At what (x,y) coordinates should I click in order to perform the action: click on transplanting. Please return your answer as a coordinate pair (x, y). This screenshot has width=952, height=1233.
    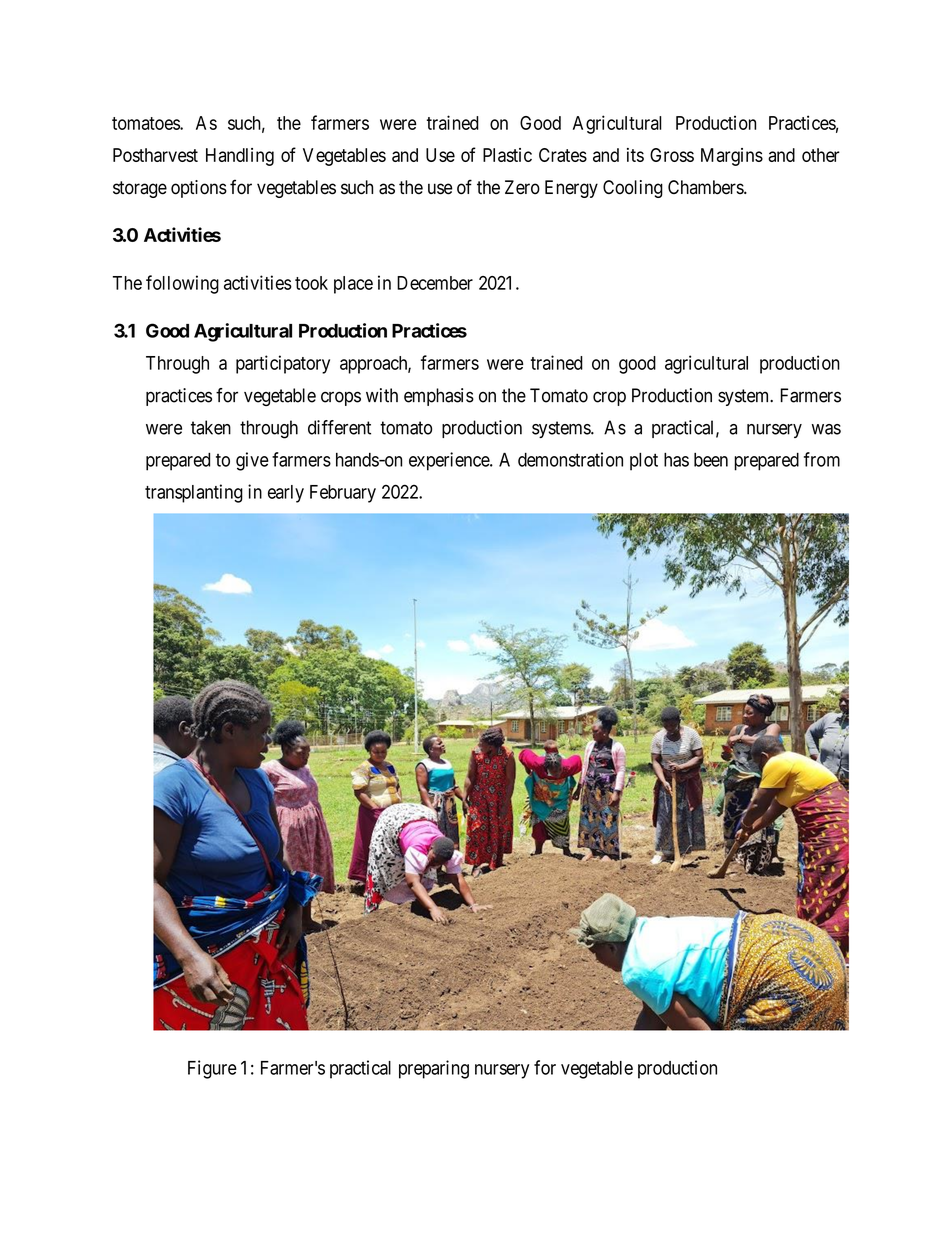
    Looking at the image, I should click on (194, 493).
